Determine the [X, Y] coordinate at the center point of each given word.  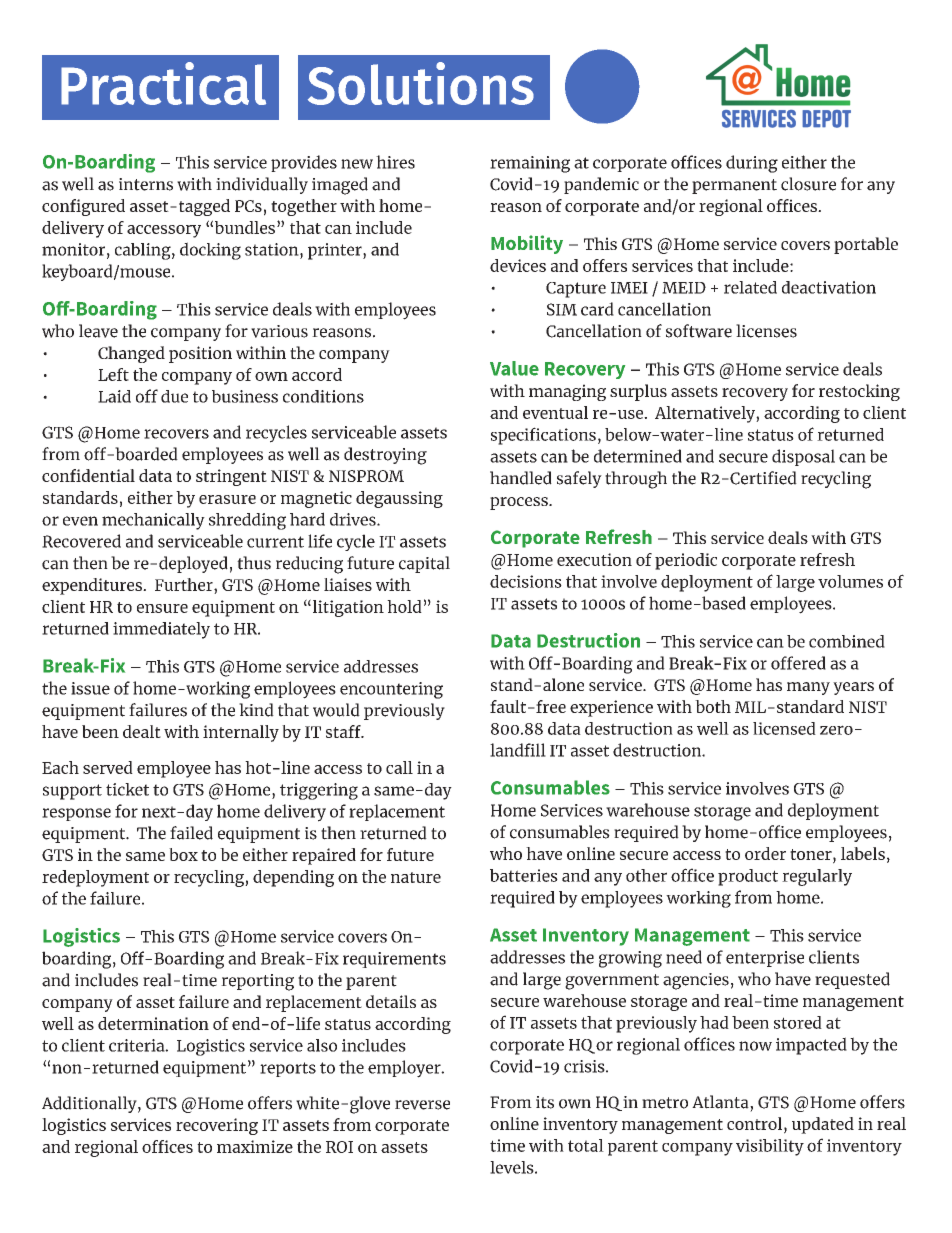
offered [798, 663]
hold [404, 606]
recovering [217, 1126]
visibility [770, 1147]
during [752, 164]
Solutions [421, 83]
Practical [163, 83]
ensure [162, 608]
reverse [422, 1105]
